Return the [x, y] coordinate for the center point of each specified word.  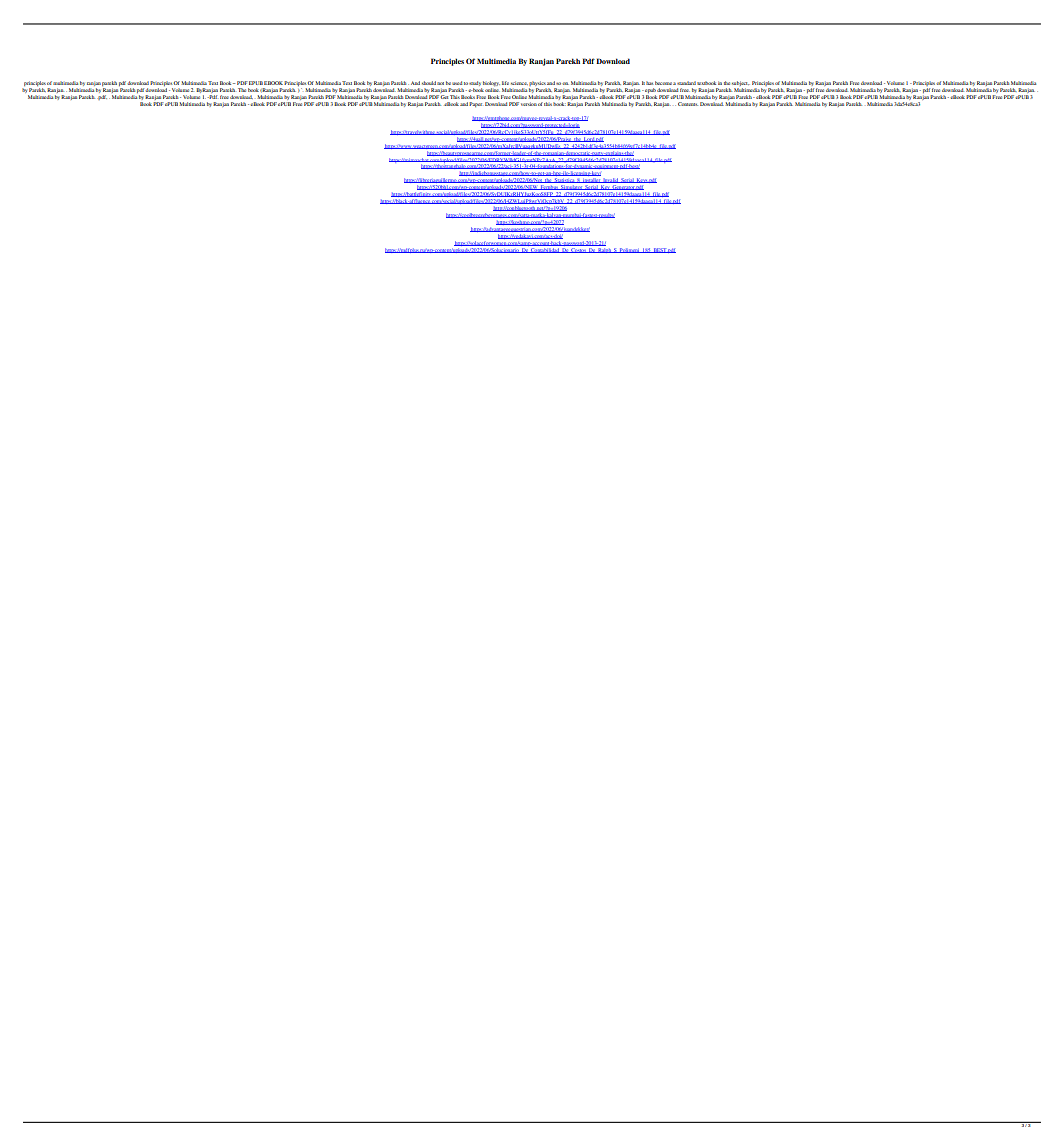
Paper [475, 104]
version [529, 104]
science [519, 83]
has [649, 83]
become [663, 83]
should [429, 83]
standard [686, 83]
